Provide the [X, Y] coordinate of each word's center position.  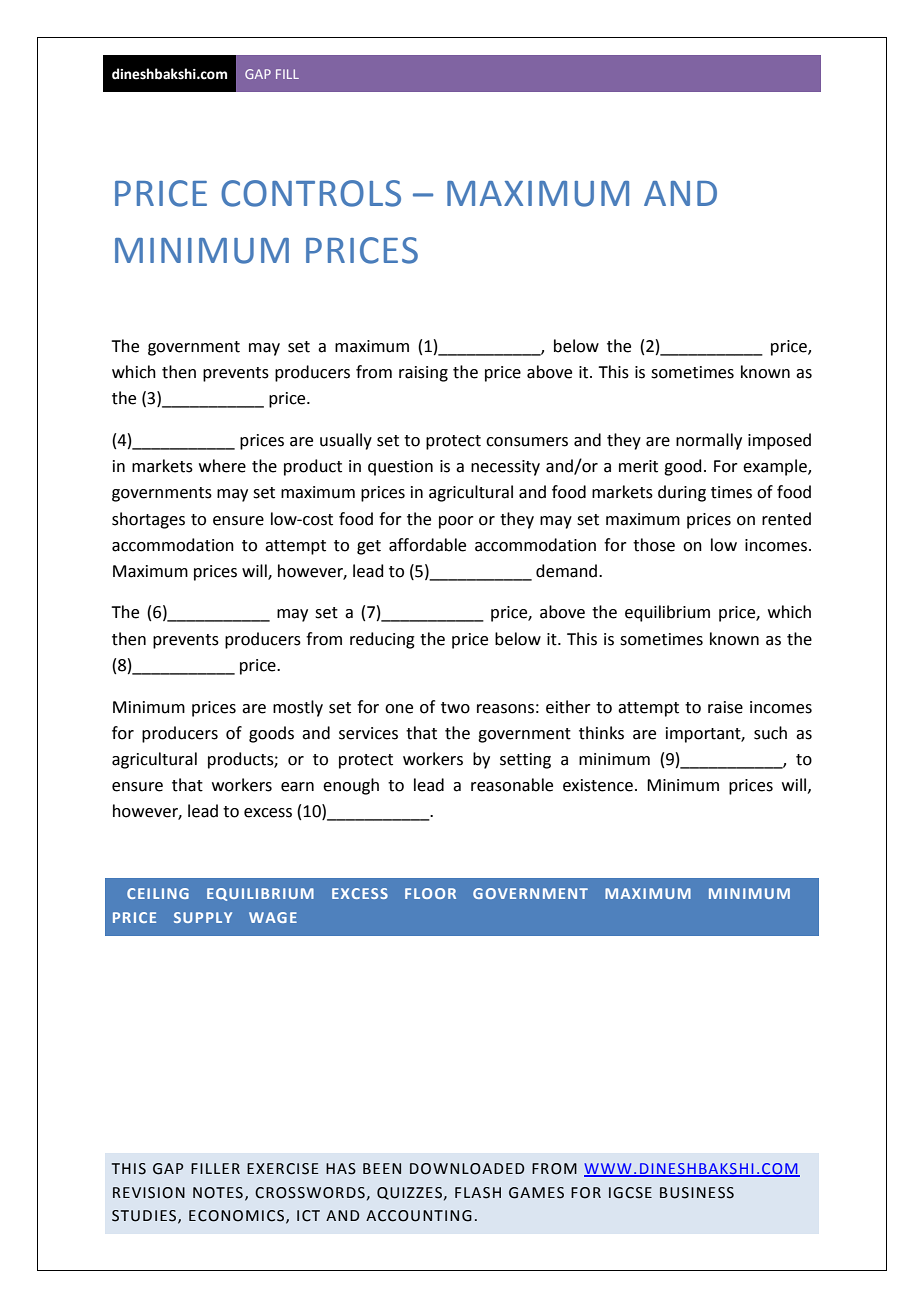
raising [423, 374]
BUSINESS [697, 1193]
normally [709, 441]
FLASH [478, 1193]
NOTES [218, 1193]
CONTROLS [311, 193]
